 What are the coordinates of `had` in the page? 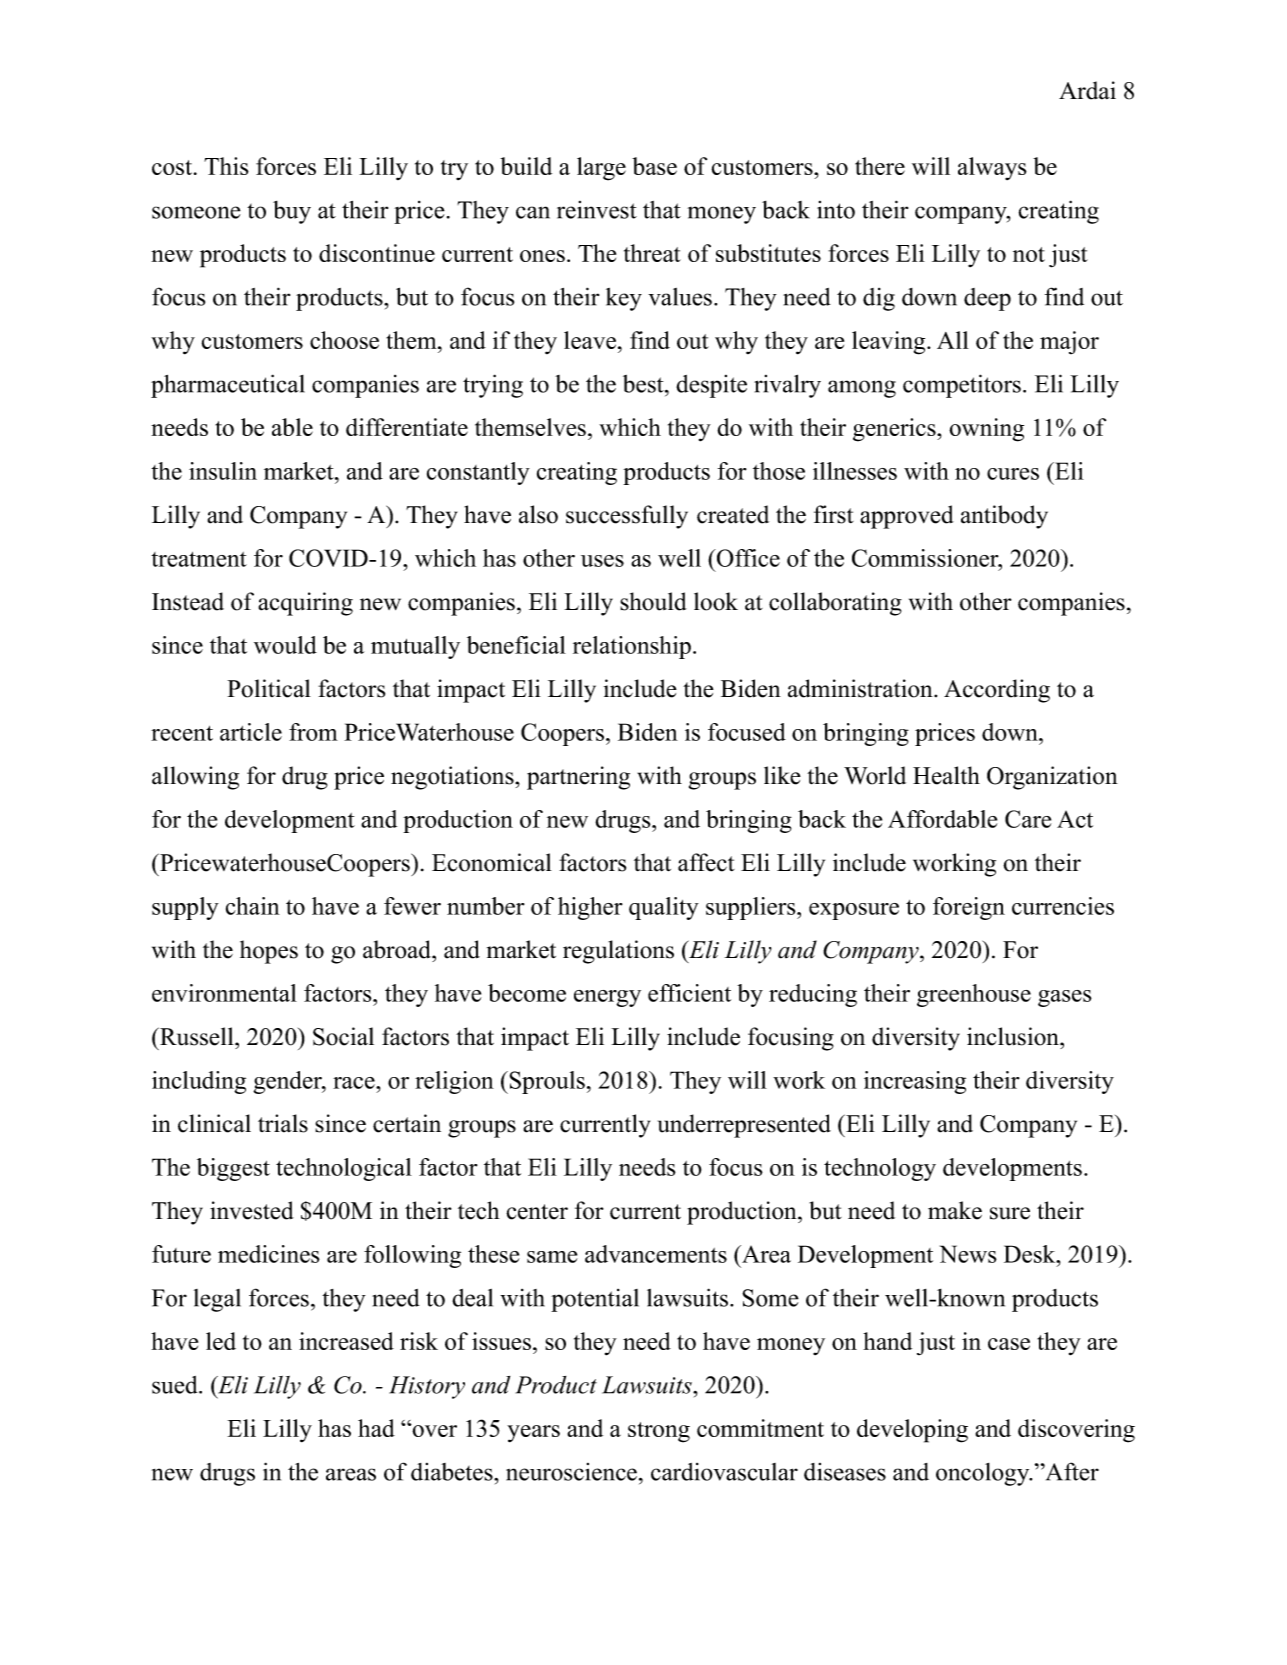 It's located at (376, 1428).
